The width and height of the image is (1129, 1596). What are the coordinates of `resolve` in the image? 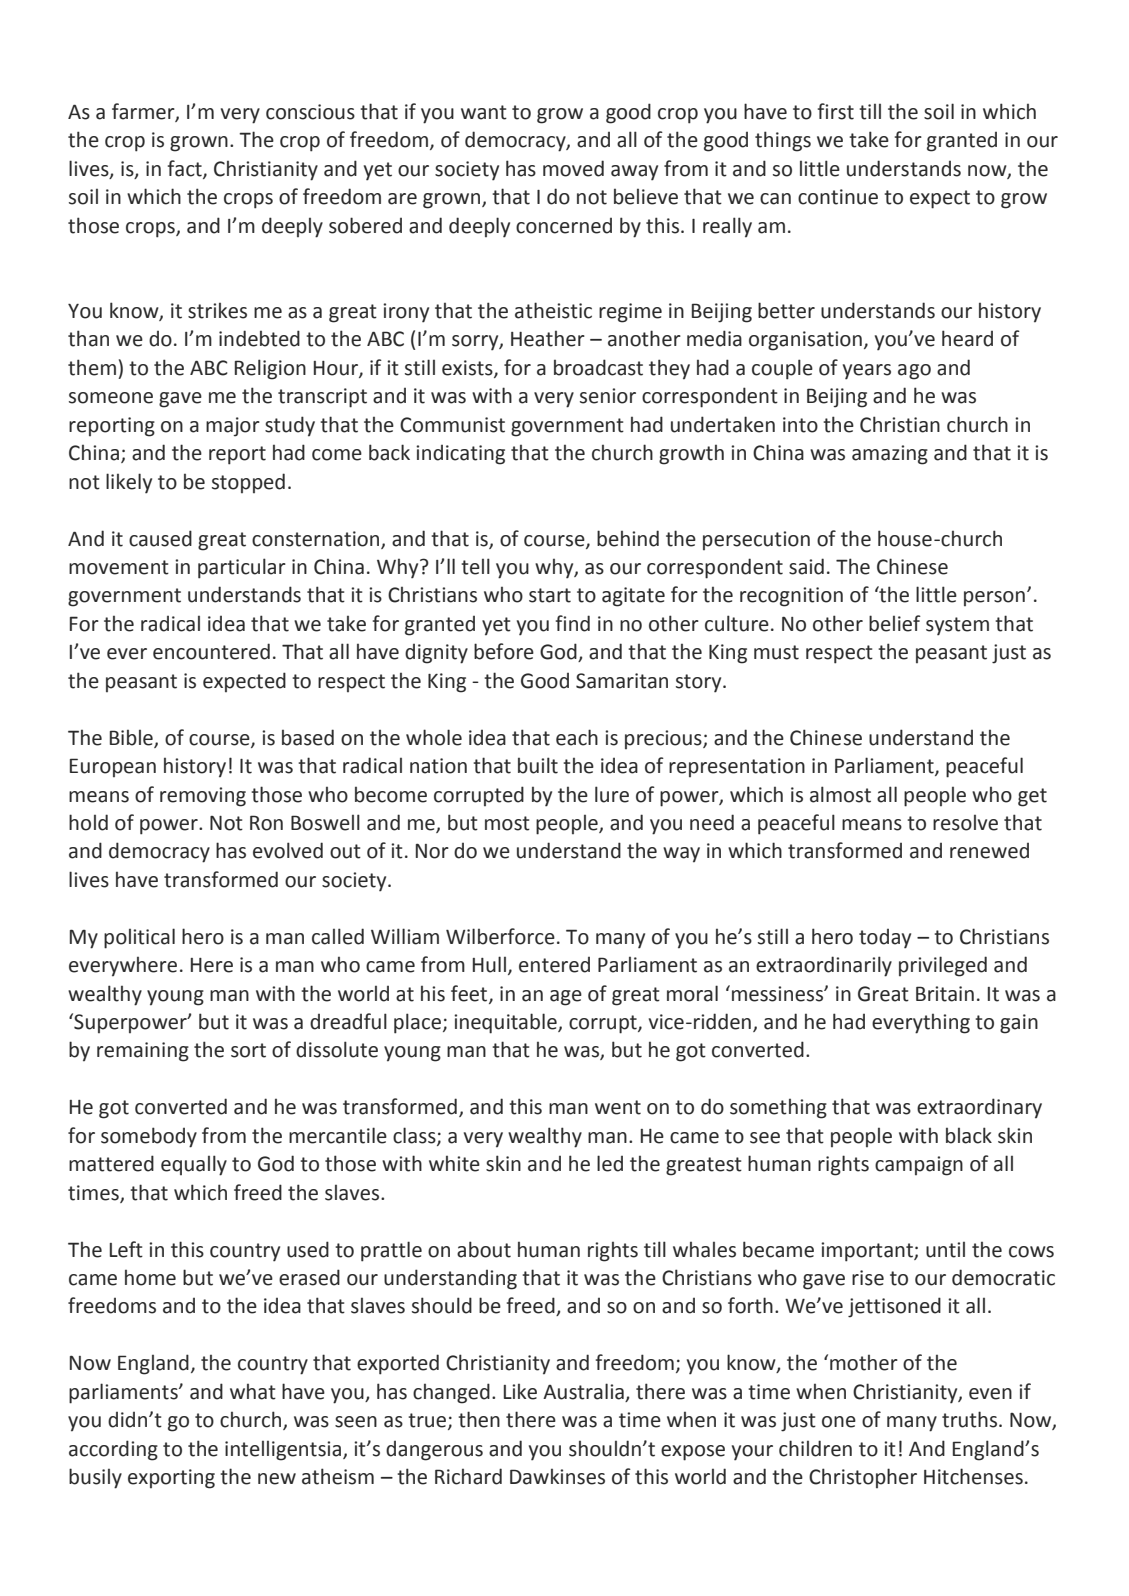 It's located at (965, 823).
